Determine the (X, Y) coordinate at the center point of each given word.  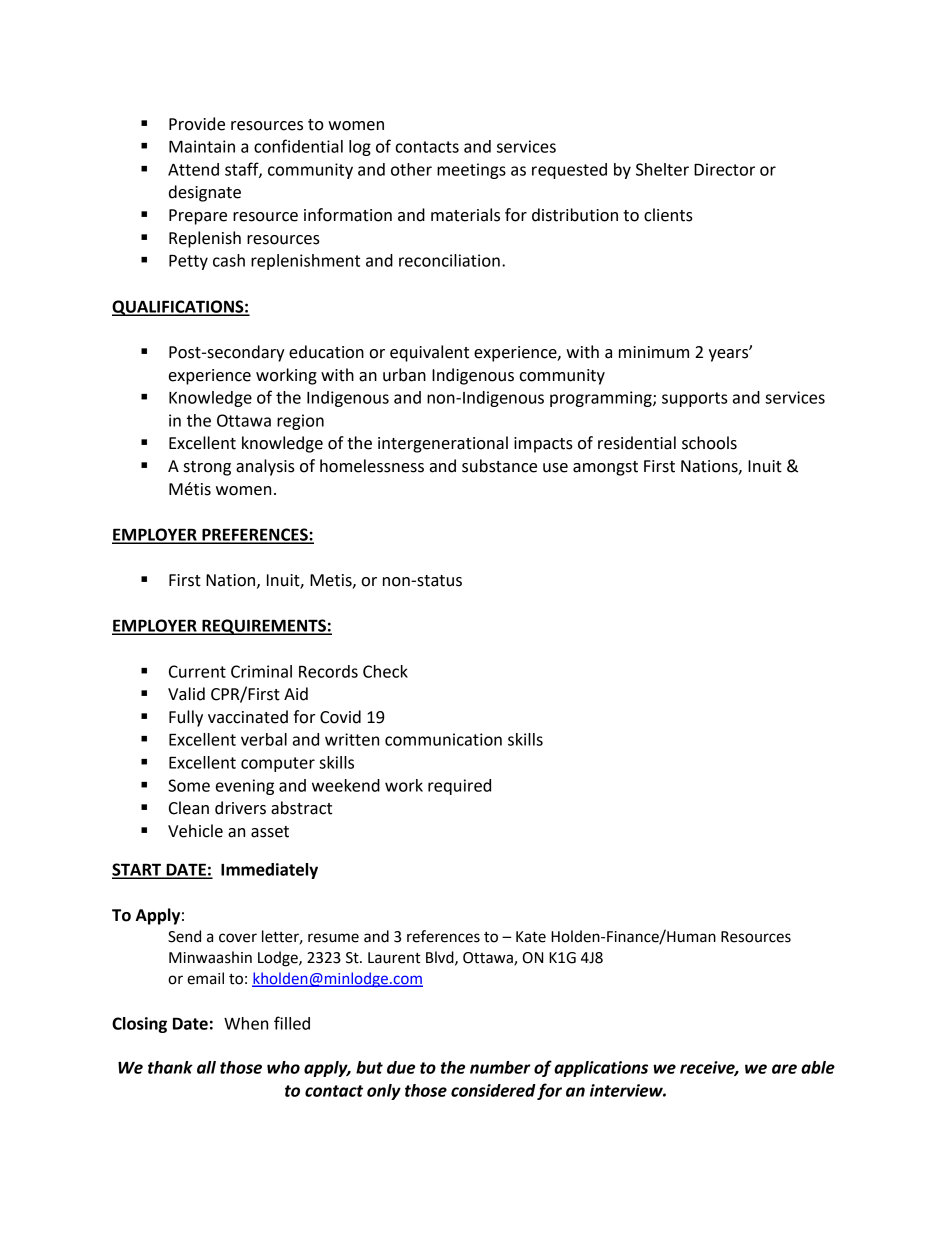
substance (499, 466)
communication (443, 739)
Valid (186, 694)
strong (207, 468)
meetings (471, 171)
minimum (654, 352)
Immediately (269, 871)
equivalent (429, 353)
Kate (531, 937)
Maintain (202, 146)
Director (724, 169)
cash (229, 260)
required (459, 787)
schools (709, 443)
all (206, 1067)
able (818, 1067)
